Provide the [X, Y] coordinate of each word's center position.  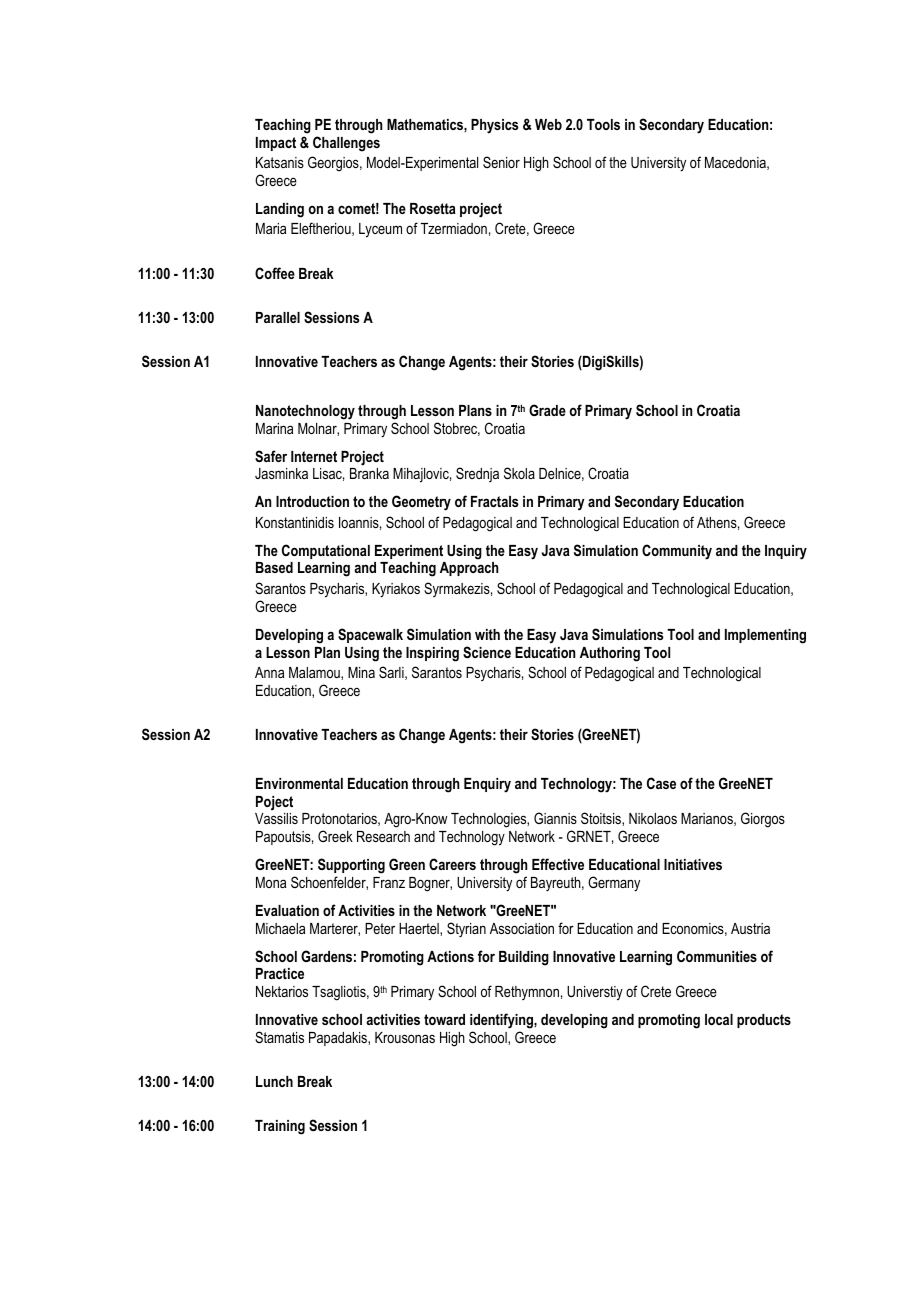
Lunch [274, 1081]
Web [548, 124]
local [719, 1019]
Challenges [346, 144]
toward [444, 1019]
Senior [501, 162]
